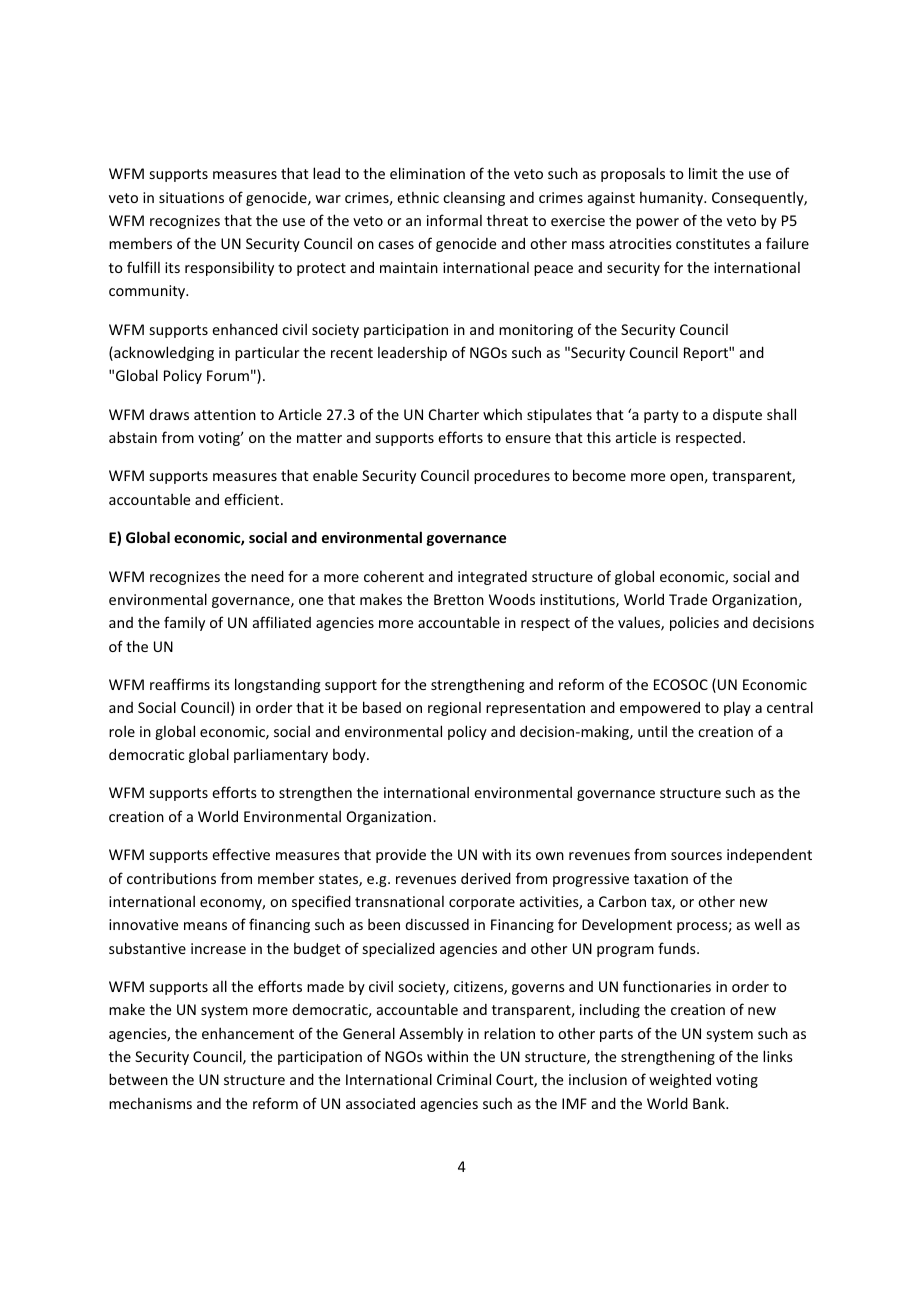  What do you see at coordinates (138, 1079) in the page?
I see `between` at bounding box center [138, 1079].
